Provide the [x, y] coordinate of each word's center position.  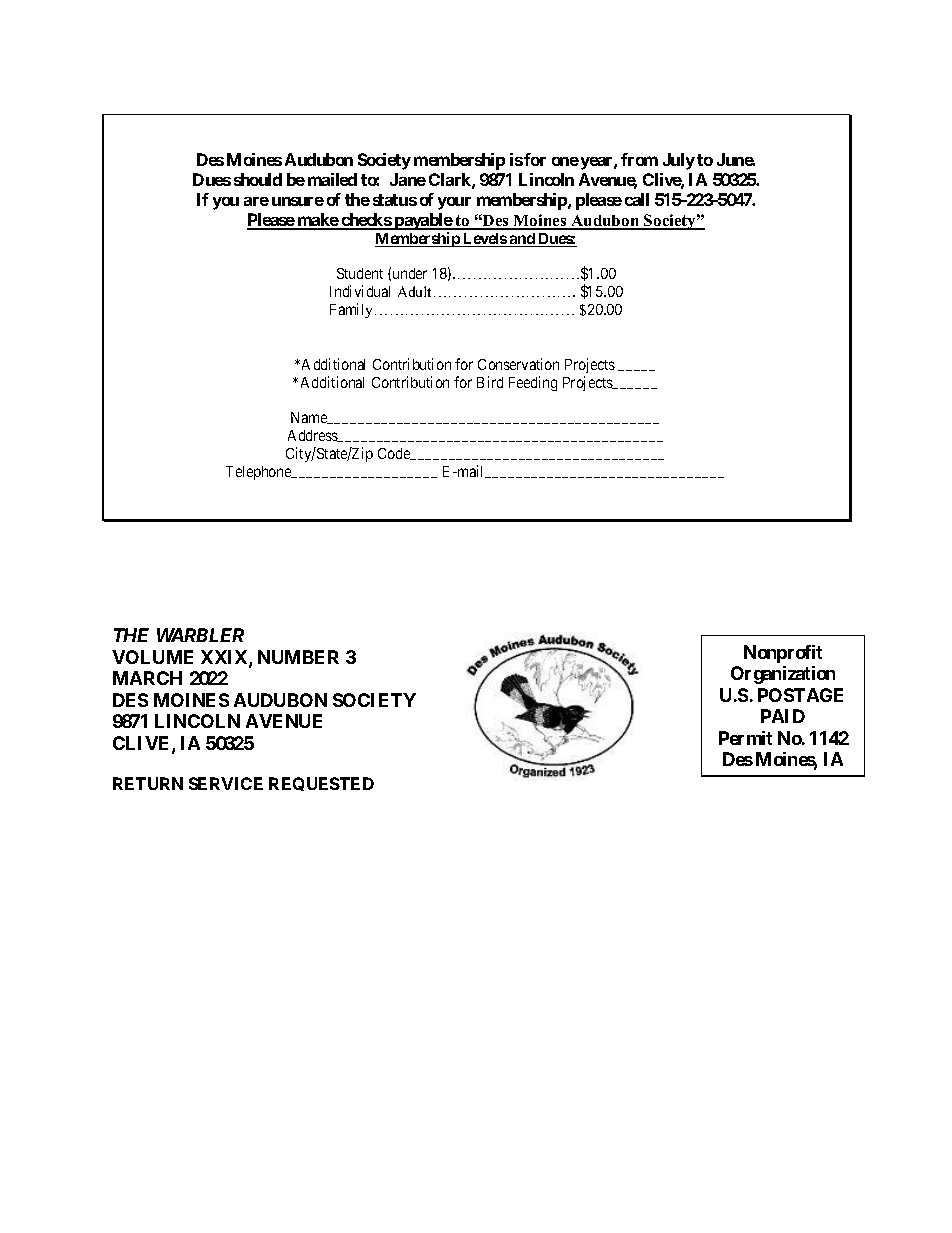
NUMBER [298, 657]
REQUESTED [321, 784]
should [258, 179]
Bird [490, 382]
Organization [783, 675]
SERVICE [226, 783]
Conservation [518, 364]
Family [353, 310]
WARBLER [200, 635]
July [679, 161]
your [454, 203]
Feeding [533, 383]
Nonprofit [783, 654]
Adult [416, 291]
